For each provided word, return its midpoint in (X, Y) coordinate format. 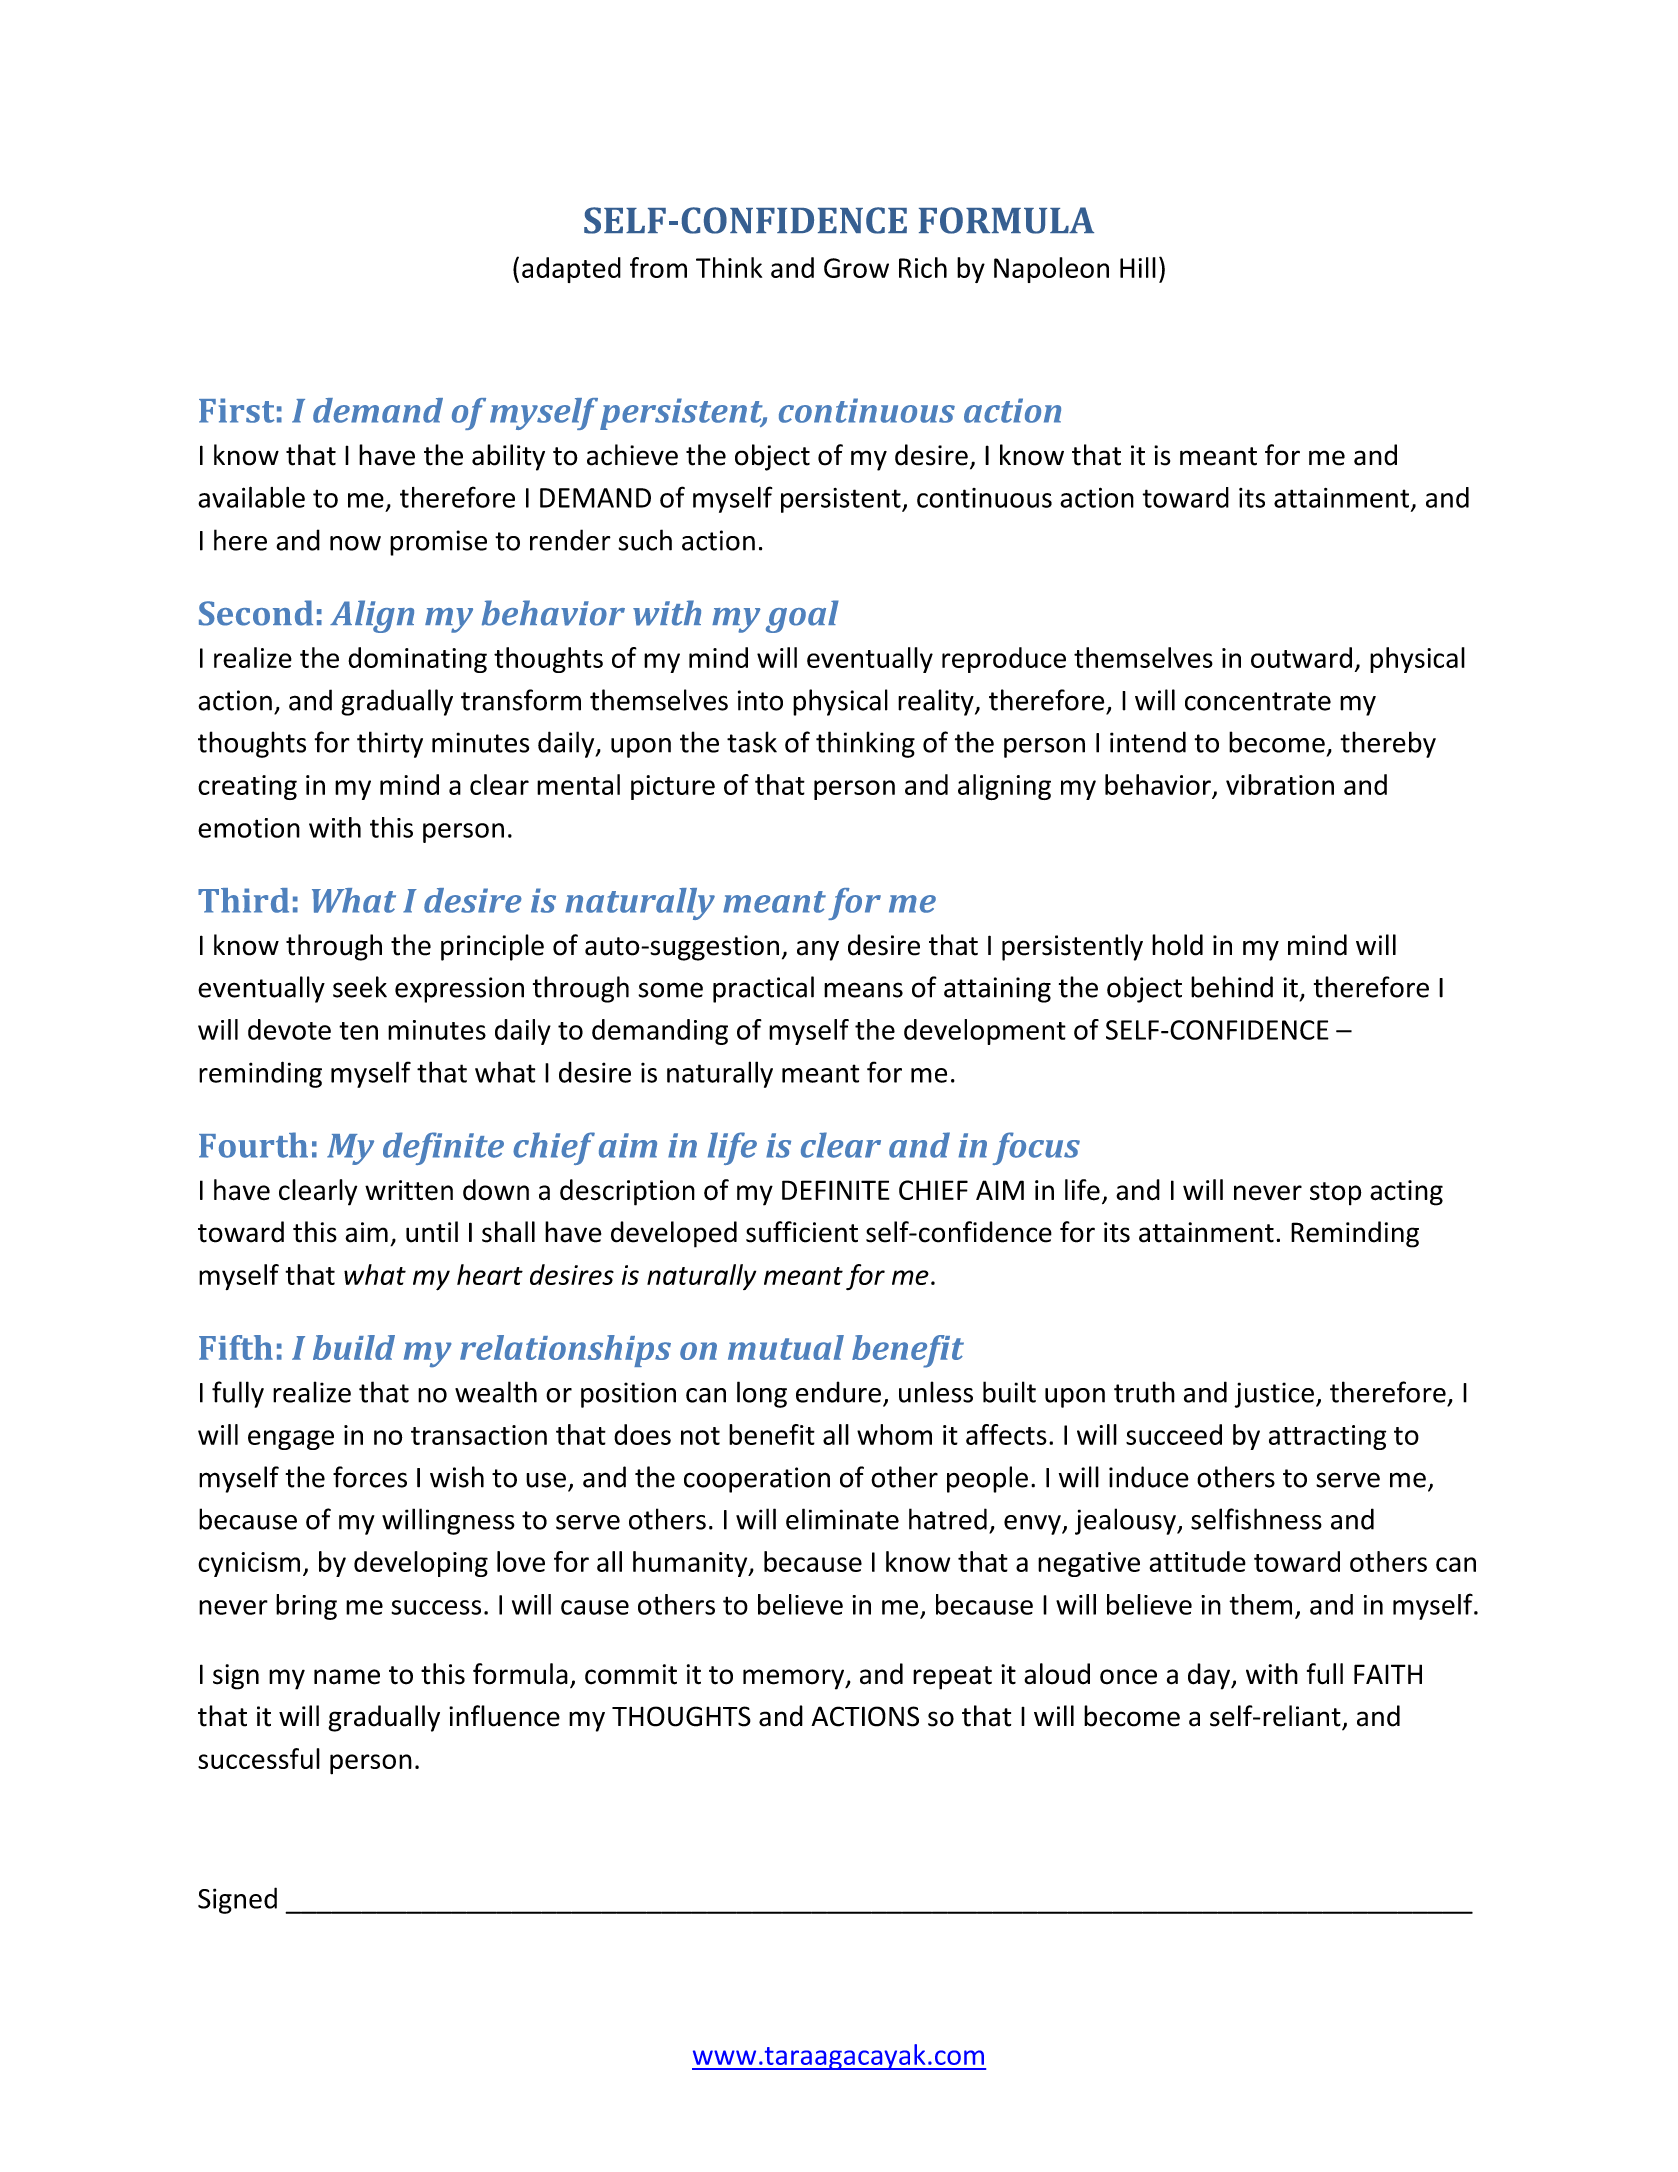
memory (795, 1679)
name (347, 1677)
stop (1336, 1194)
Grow (856, 268)
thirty (390, 744)
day (1210, 1676)
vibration (1280, 784)
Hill (1138, 267)
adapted (571, 270)
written (409, 1190)
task (752, 742)
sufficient (802, 1232)
